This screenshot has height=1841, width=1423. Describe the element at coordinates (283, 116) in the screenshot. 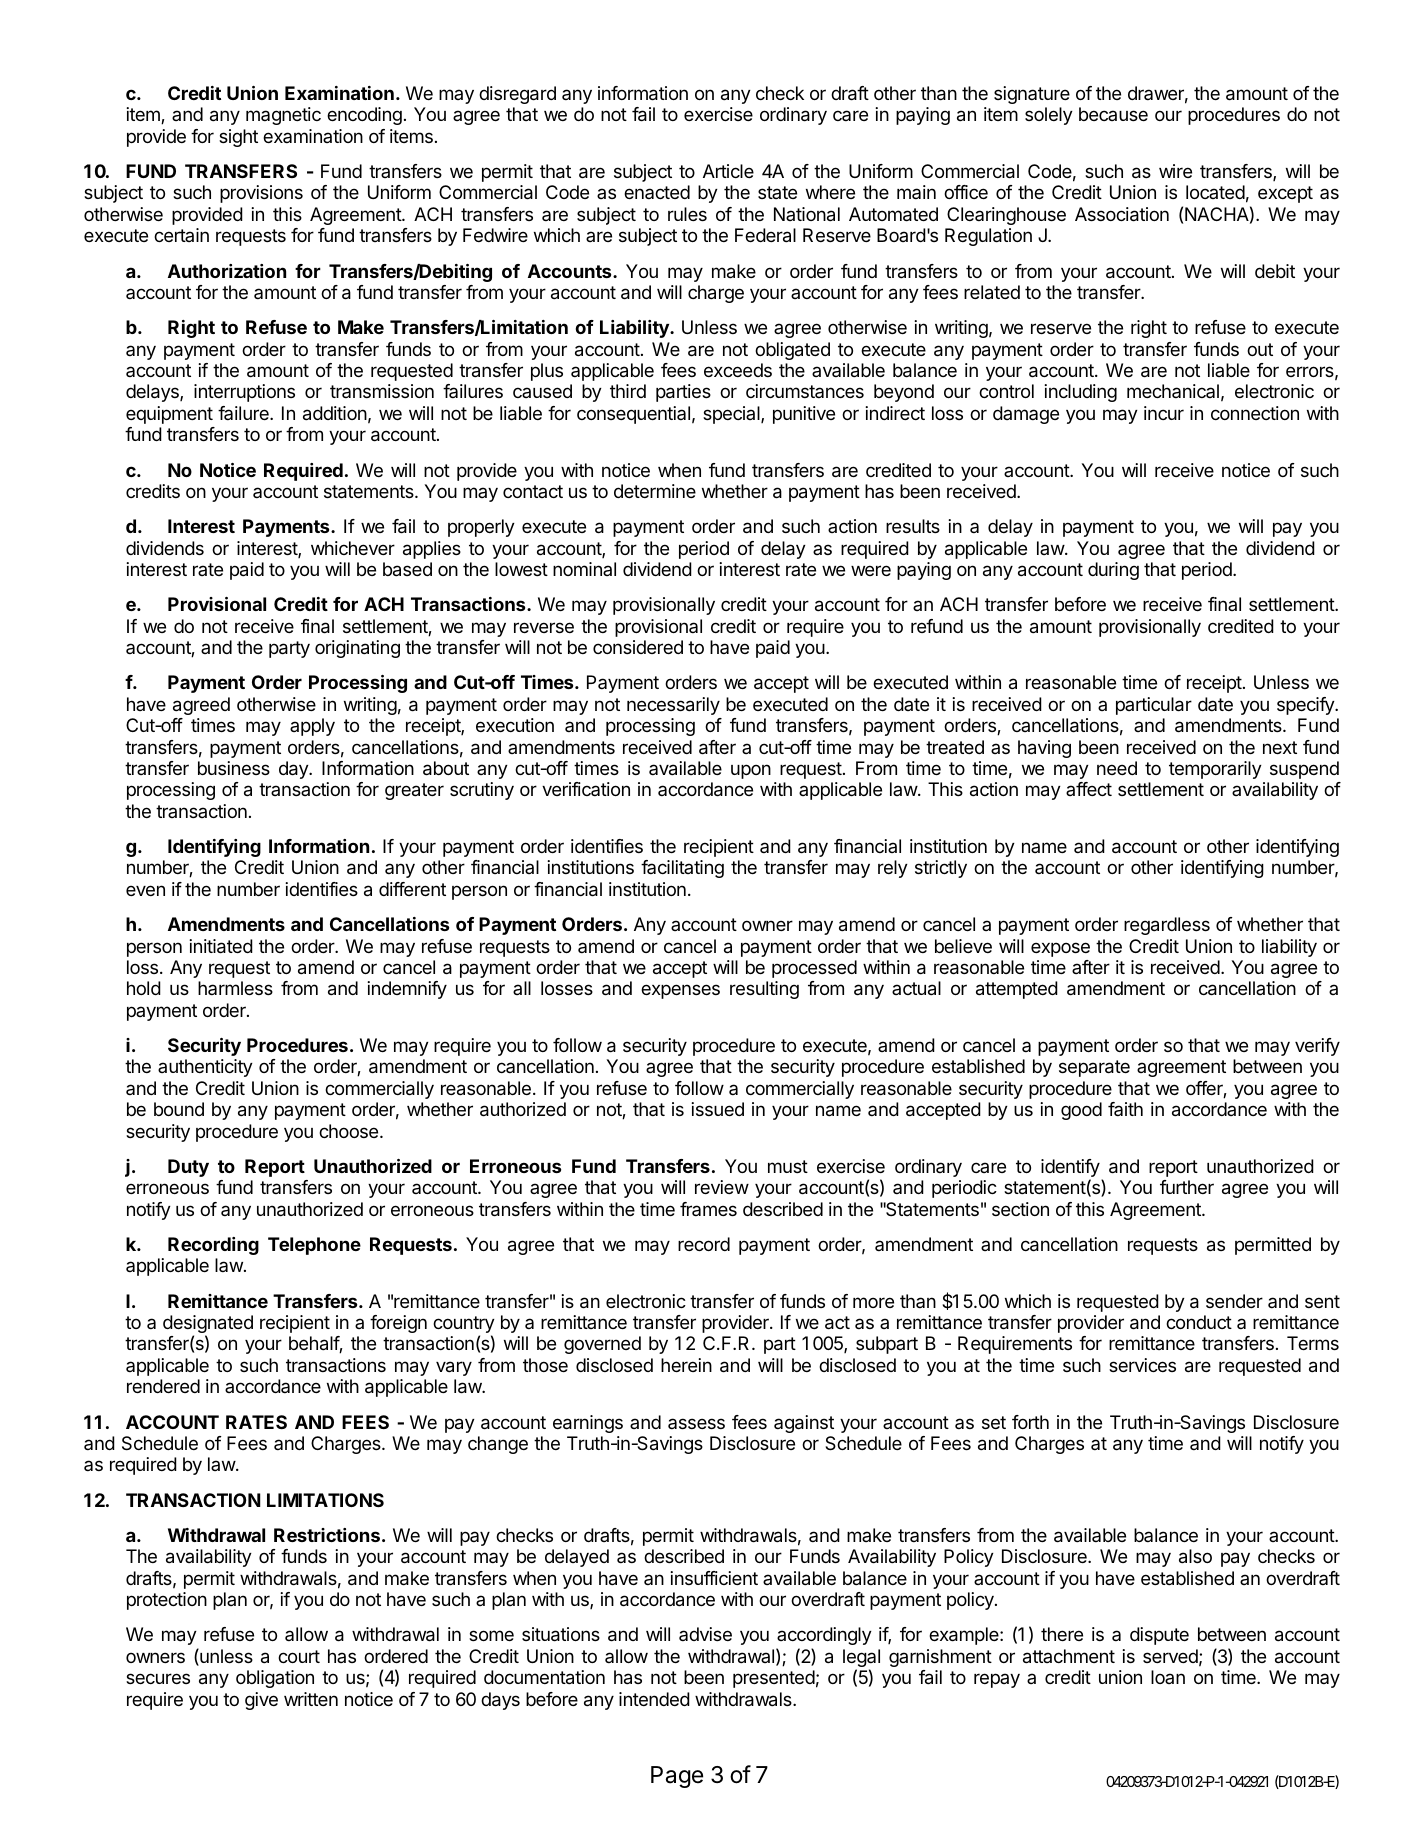

I see `magnetic` at that location.
